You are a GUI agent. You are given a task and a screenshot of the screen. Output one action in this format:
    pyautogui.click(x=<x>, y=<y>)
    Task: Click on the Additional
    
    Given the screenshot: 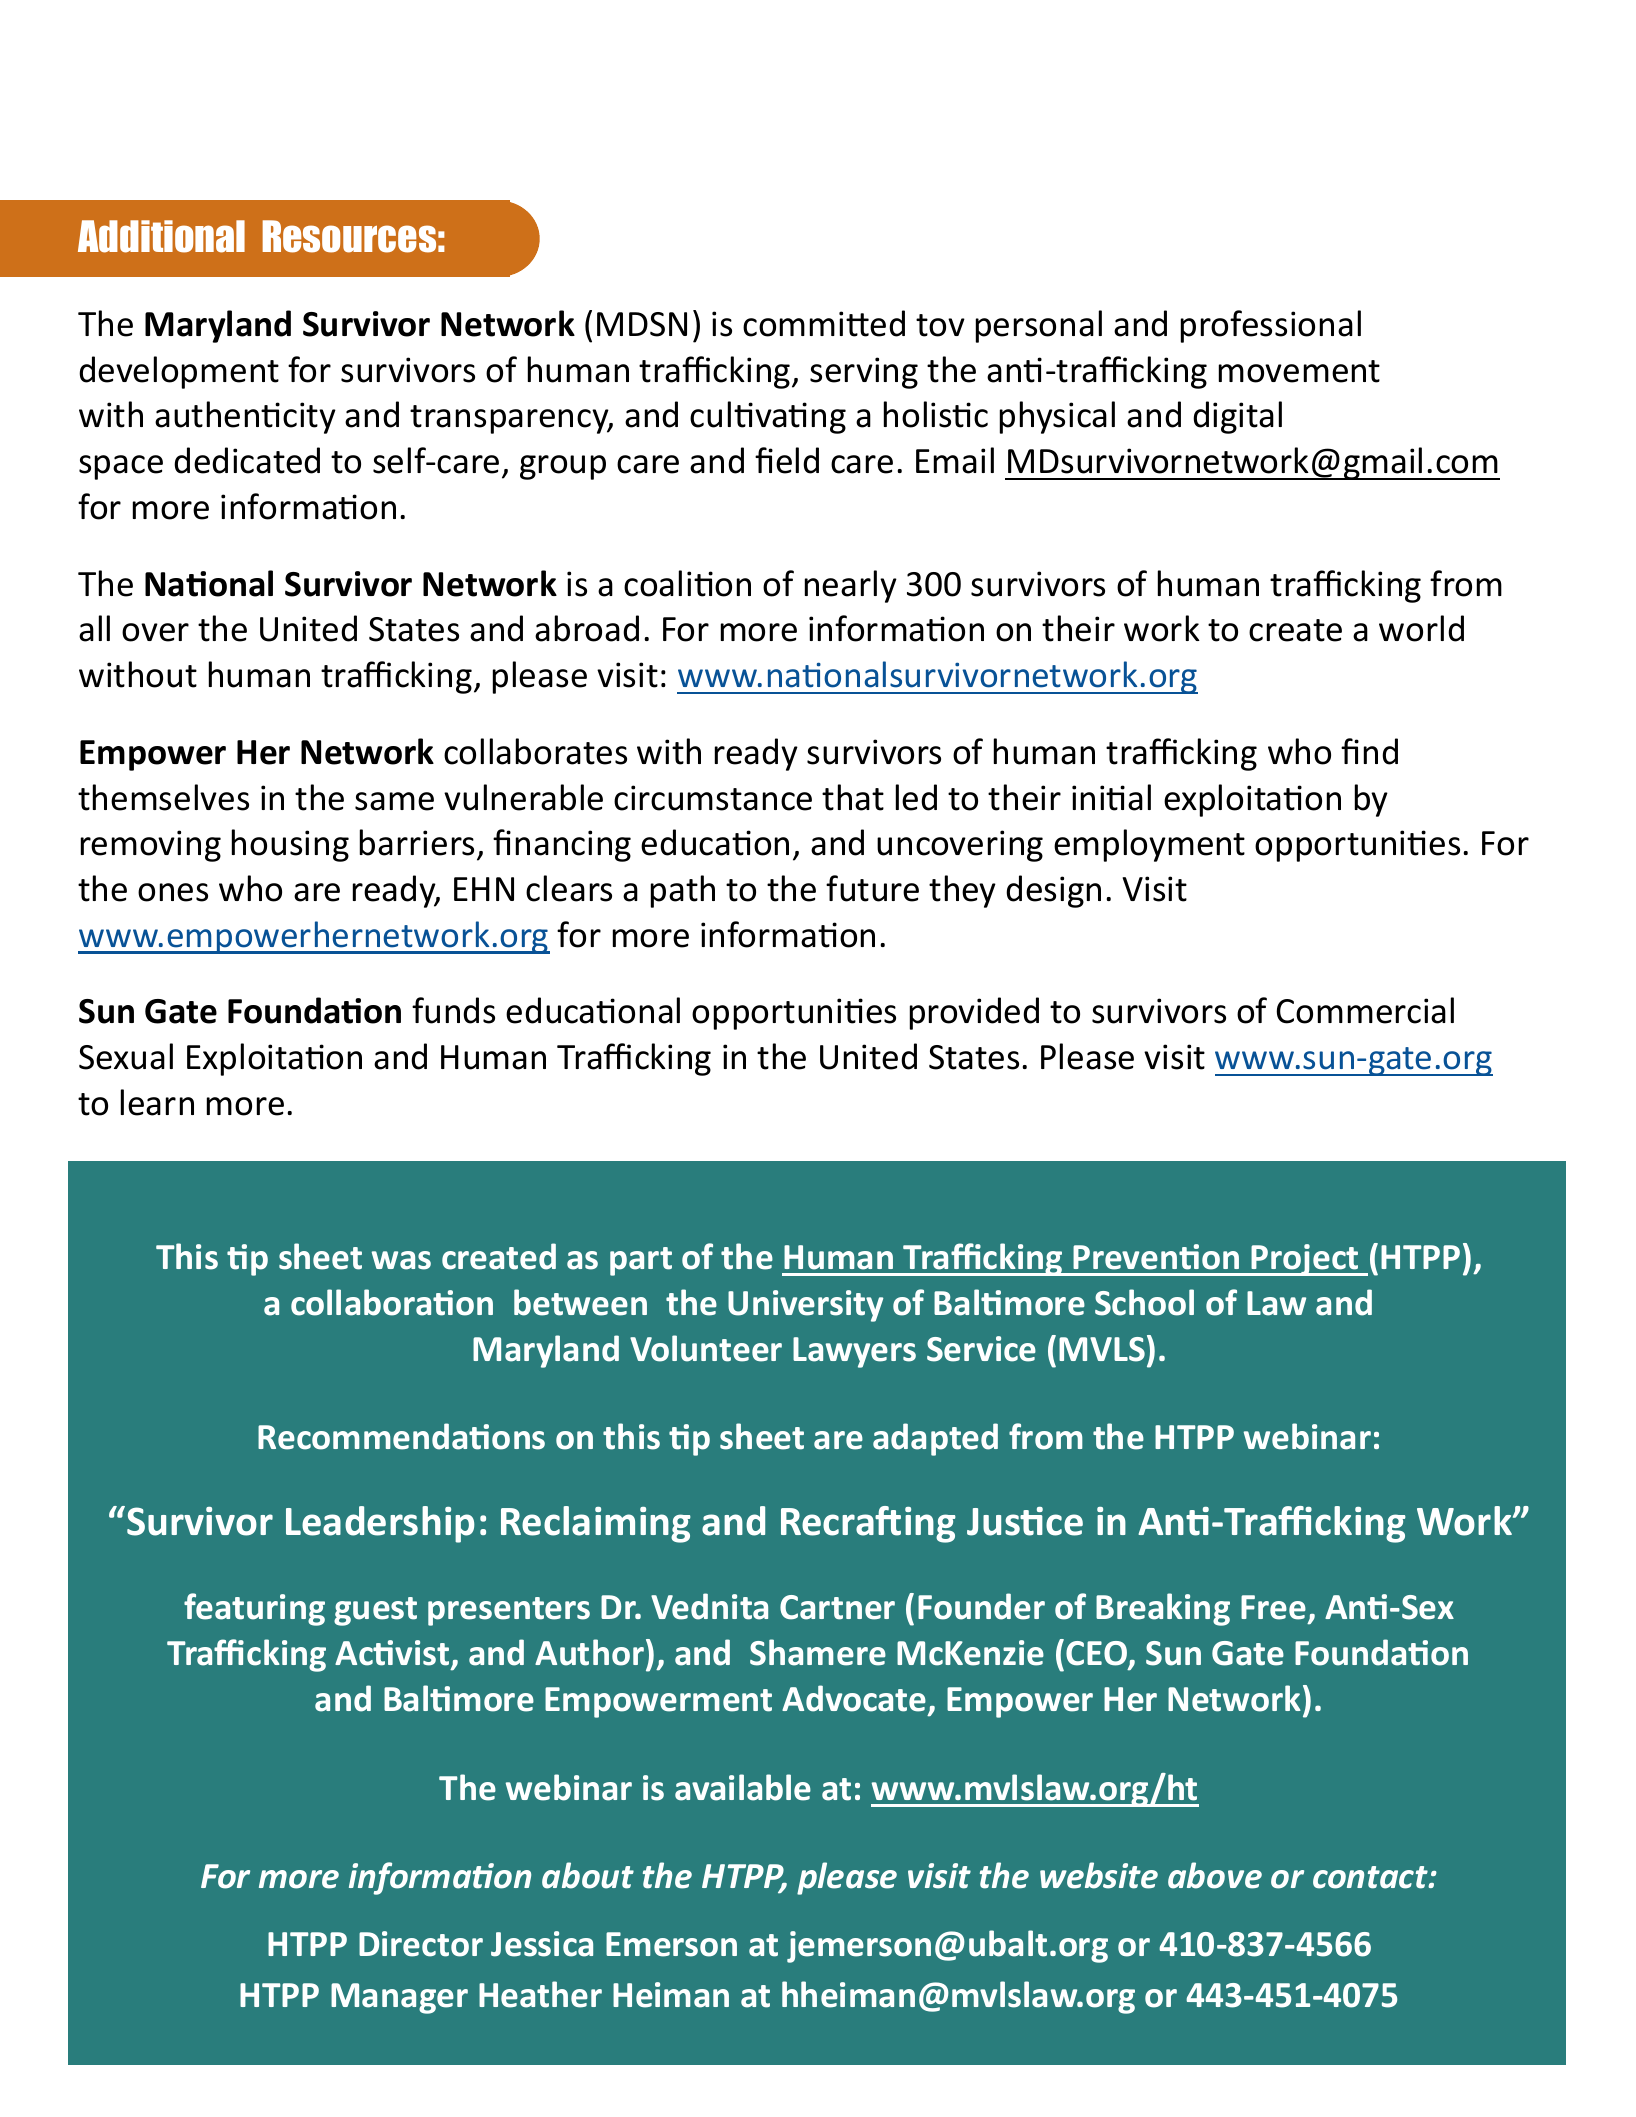 What is the action you would take?
    pyautogui.click(x=161, y=236)
